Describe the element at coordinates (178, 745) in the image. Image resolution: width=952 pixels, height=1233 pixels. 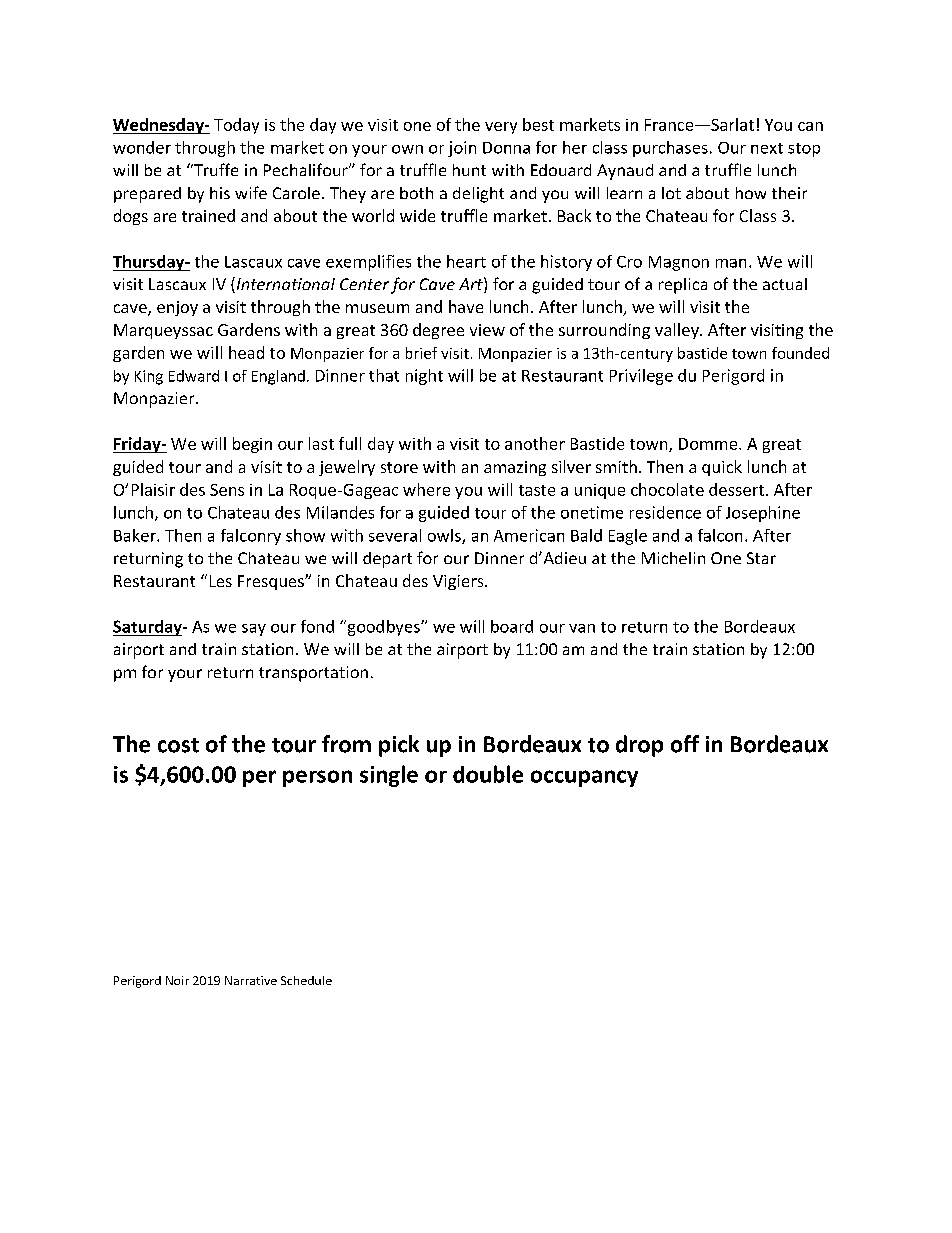
I see `cost` at that location.
